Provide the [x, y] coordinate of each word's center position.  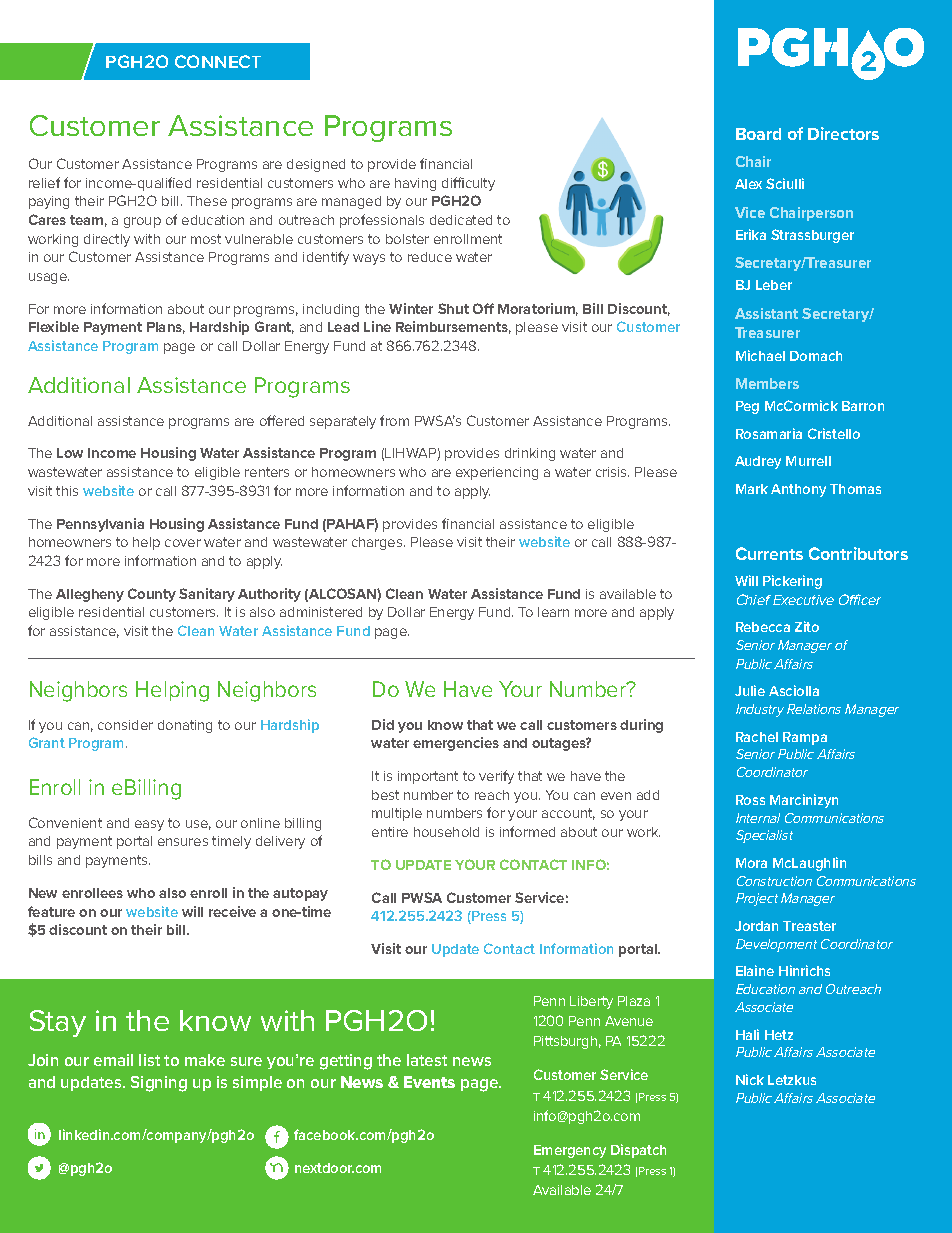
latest [427, 1060]
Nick [750, 1079]
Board [758, 134]
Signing [159, 1084]
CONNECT [218, 61]
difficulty [468, 184]
